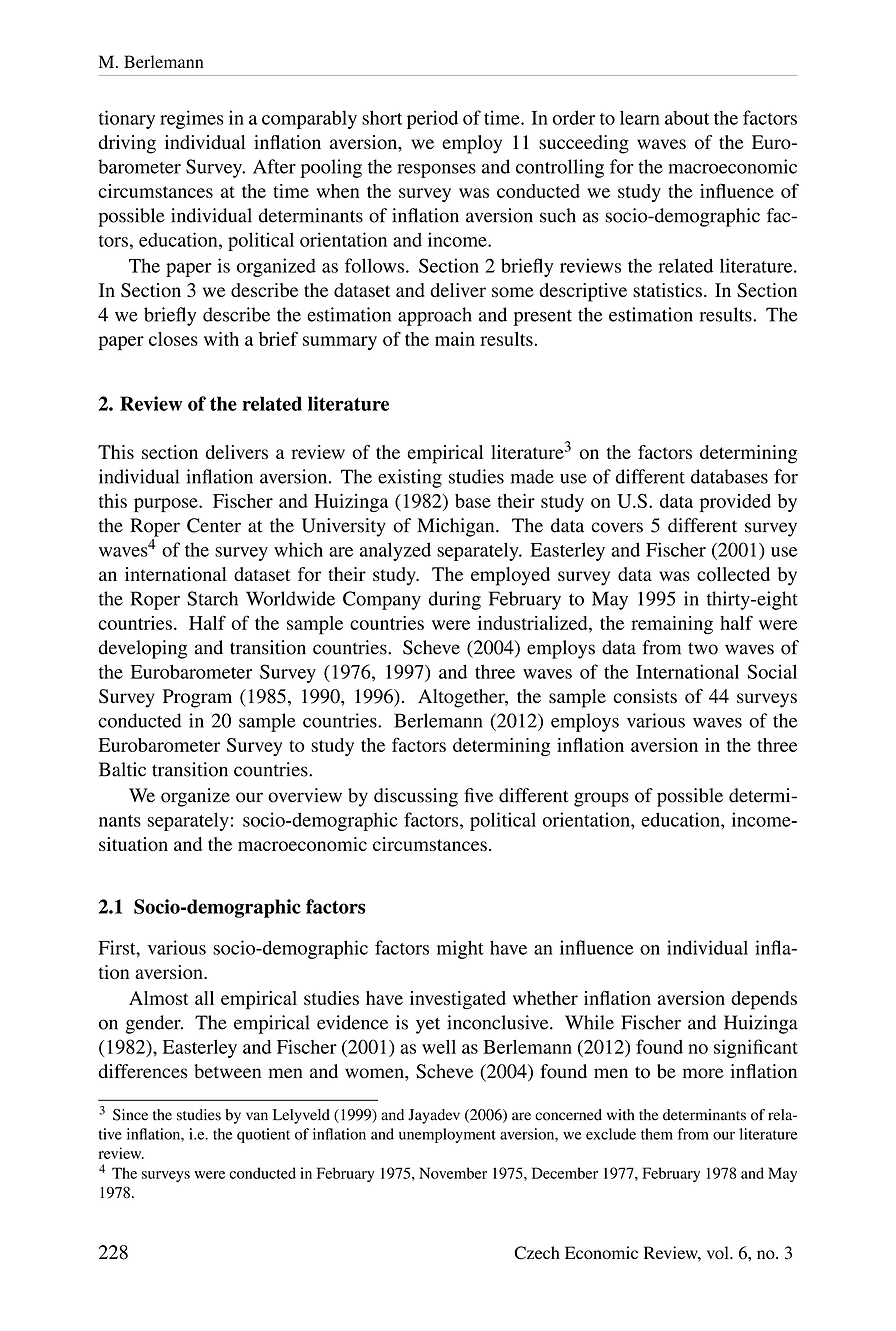  What do you see at coordinates (197, 698) in the page?
I see `Program` at bounding box center [197, 698].
